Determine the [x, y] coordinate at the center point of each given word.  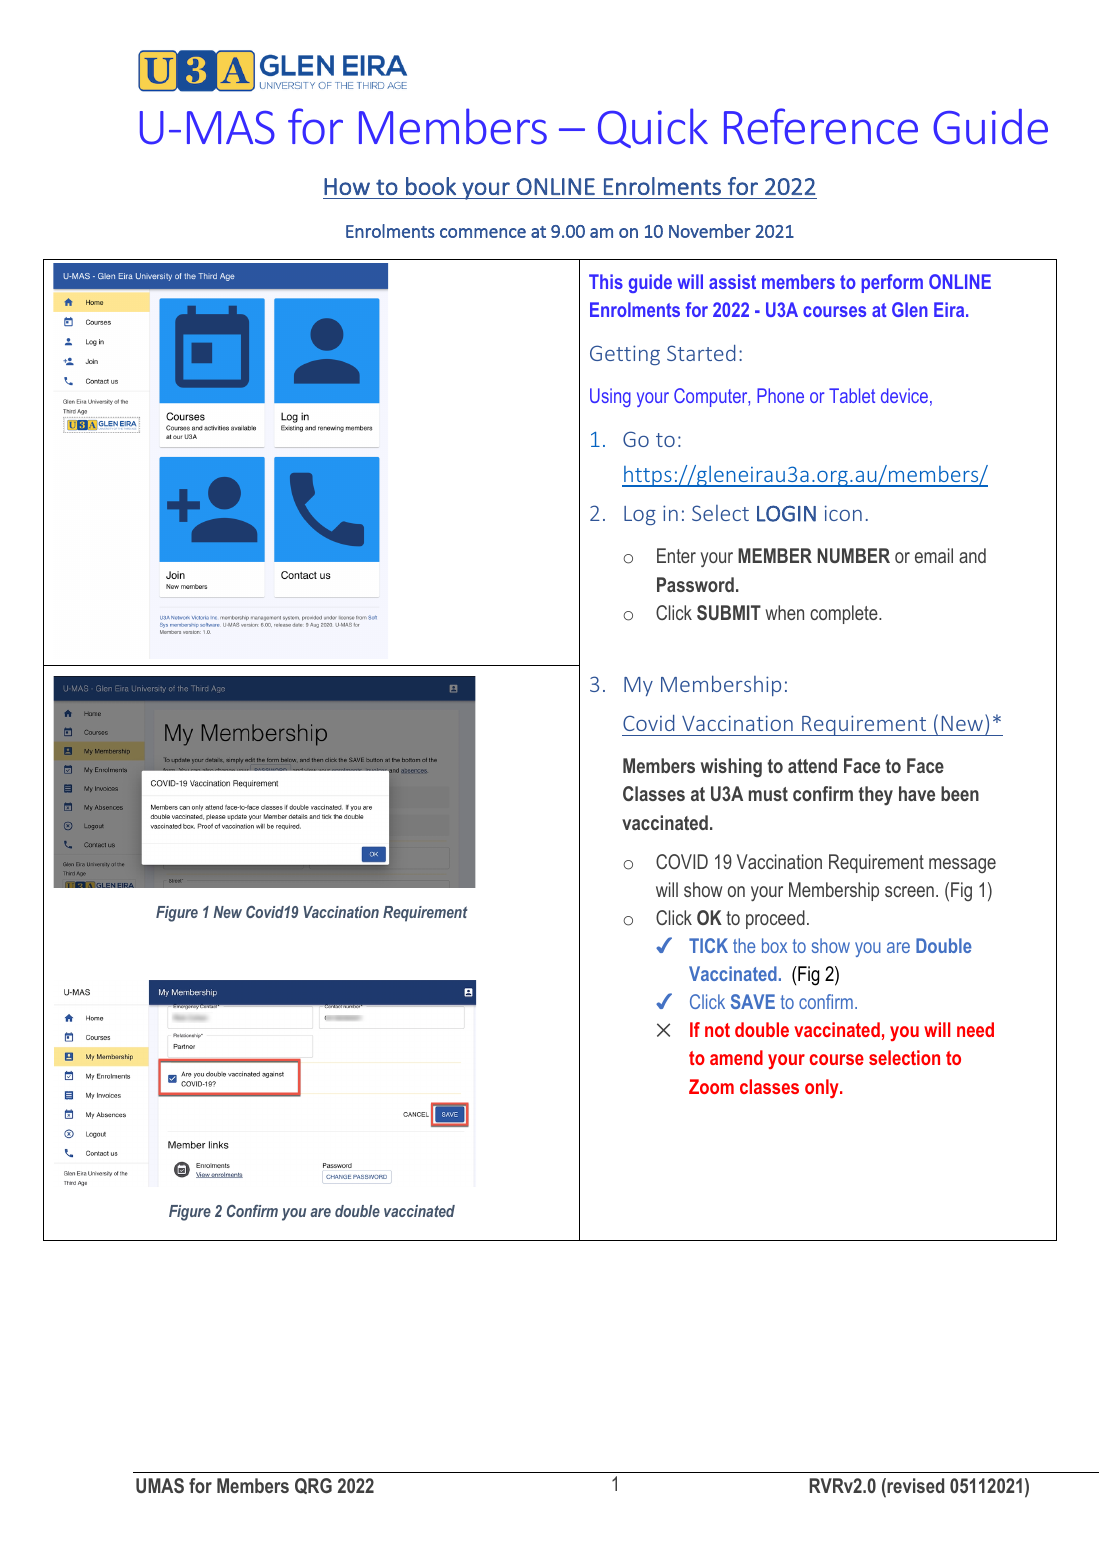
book [431, 186]
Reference [821, 126]
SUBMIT [729, 612]
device [904, 395]
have [917, 793]
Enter [676, 555]
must [768, 794]
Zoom [711, 1086]
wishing [731, 768]
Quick [653, 128]
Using [610, 397]
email [934, 555]
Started [701, 353]
